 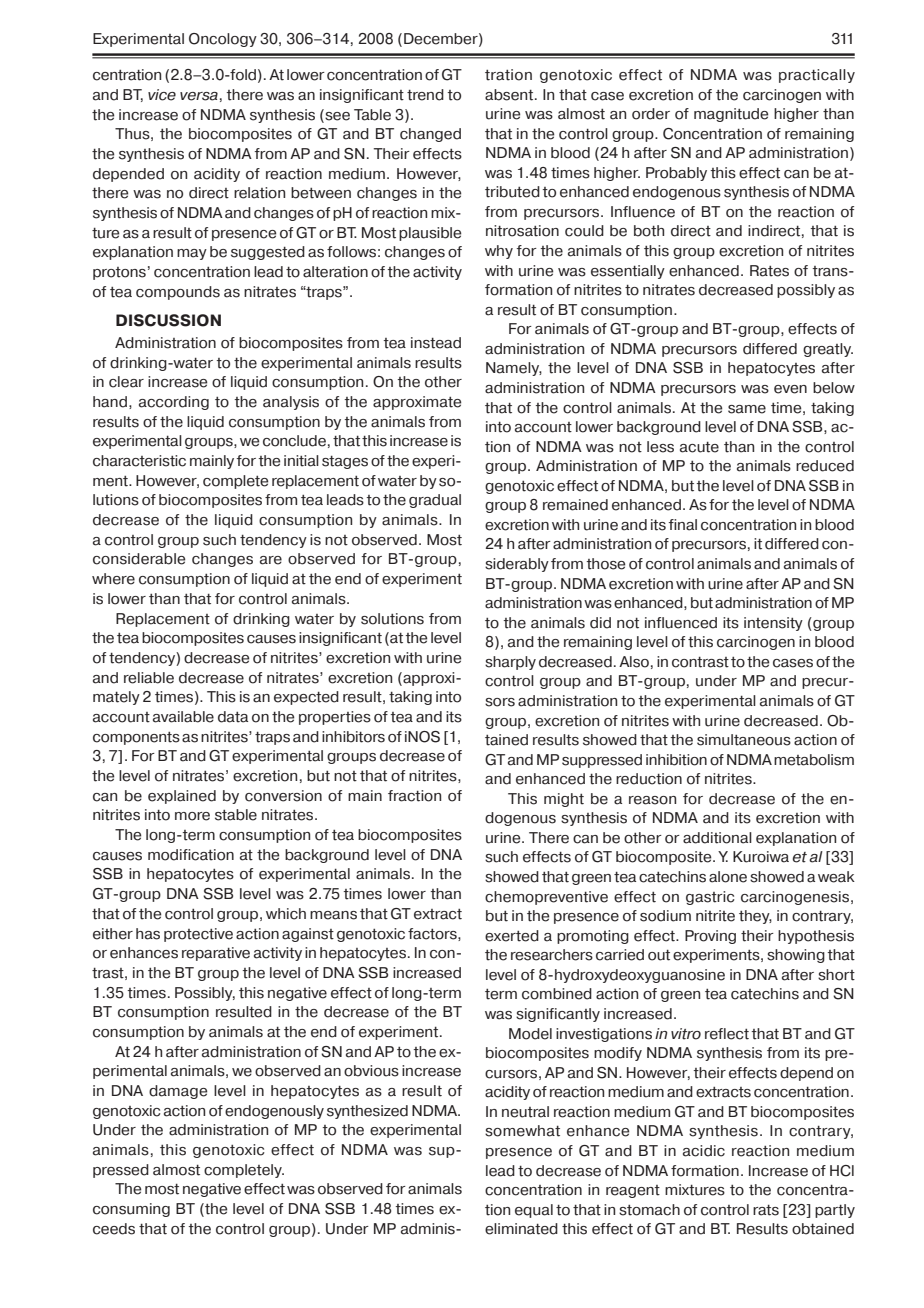 What do you see at coordinates (731, 115) in the screenshot?
I see `magnitude` at bounding box center [731, 115].
